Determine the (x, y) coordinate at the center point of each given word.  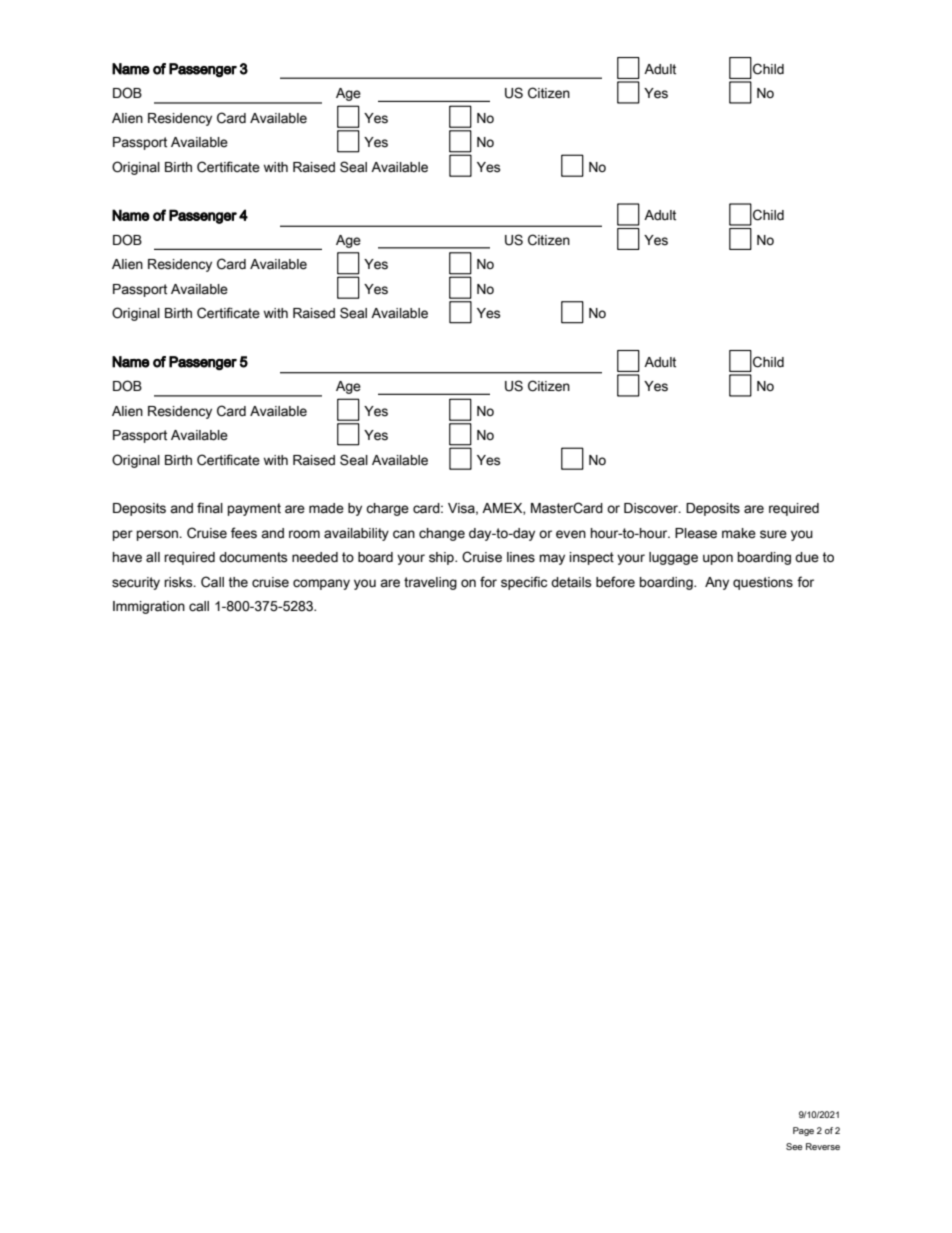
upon (718, 559)
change (442, 534)
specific (524, 583)
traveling (430, 583)
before (615, 582)
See (794, 1146)
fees (244, 533)
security (136, 583)
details (571, 582)
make (739, 533)
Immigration (149, 607)
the (238, 582)
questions (763, 583)
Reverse (823, 1146)
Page (803, 1131)
